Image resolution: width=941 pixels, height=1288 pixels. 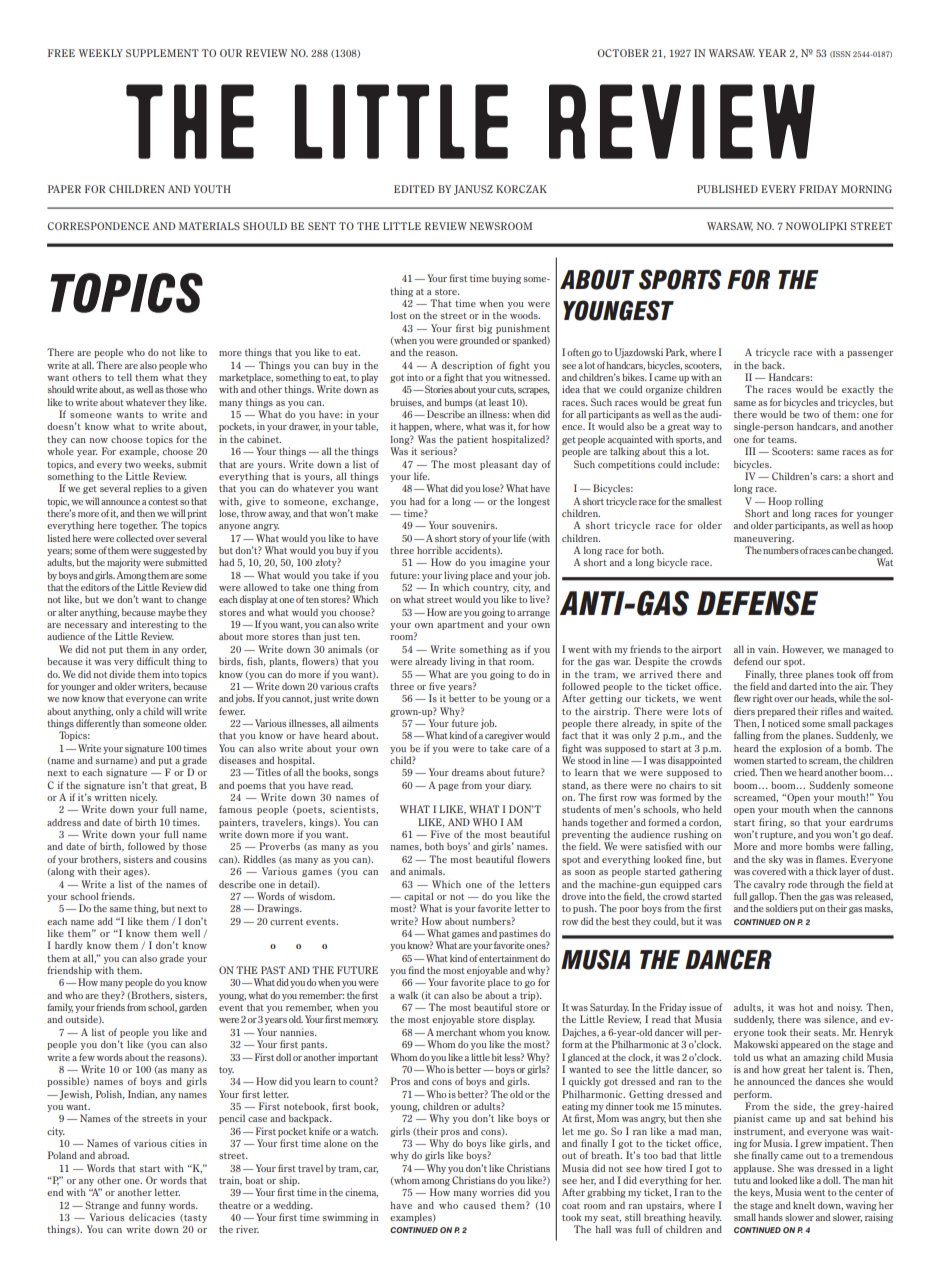 What do you see at coordinates (153, 1206) in the image?
I see `funny` at bounding box center [153, 1206].
